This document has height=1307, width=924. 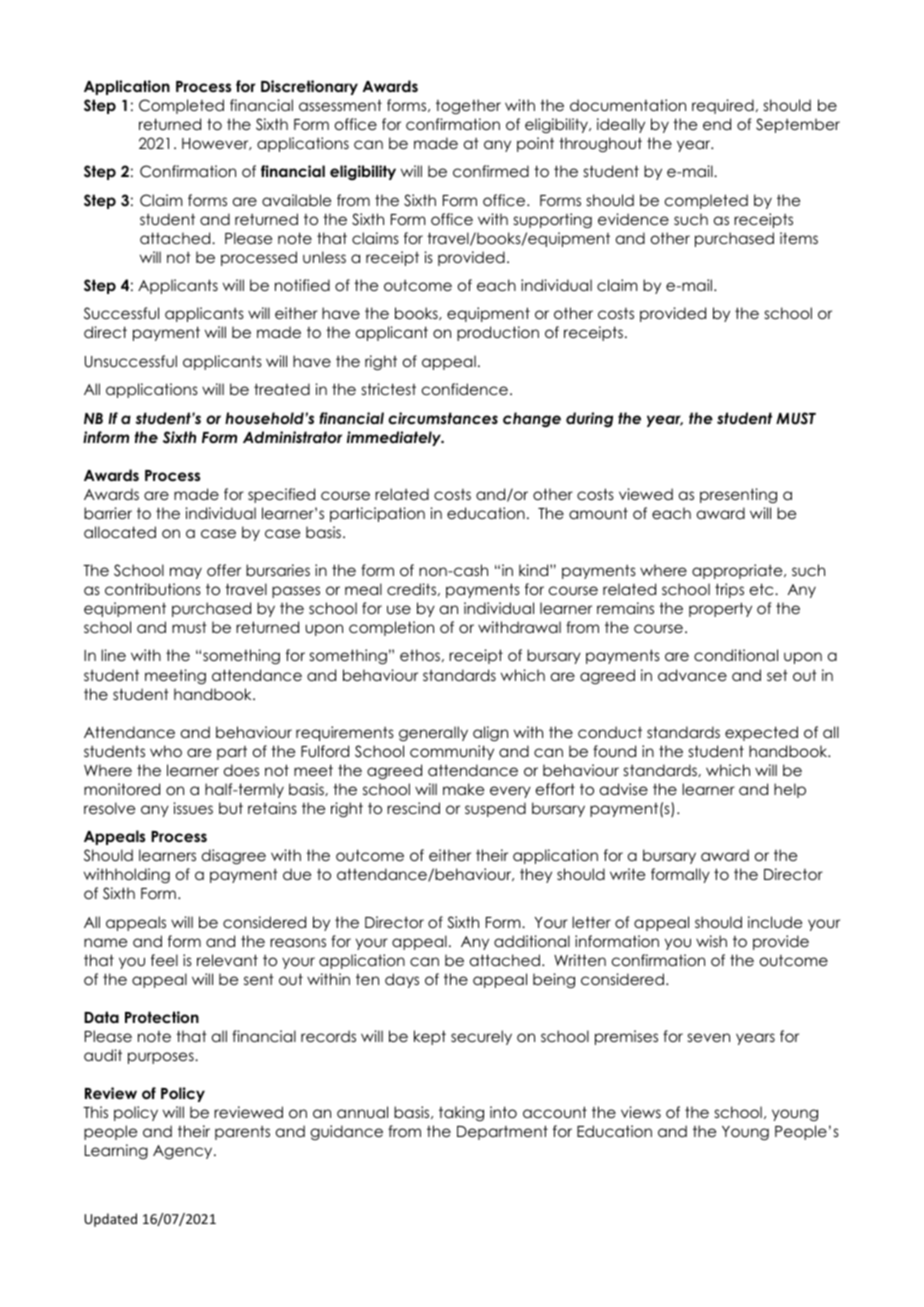 I want to click on taking, so click(x=461, y=1113).
